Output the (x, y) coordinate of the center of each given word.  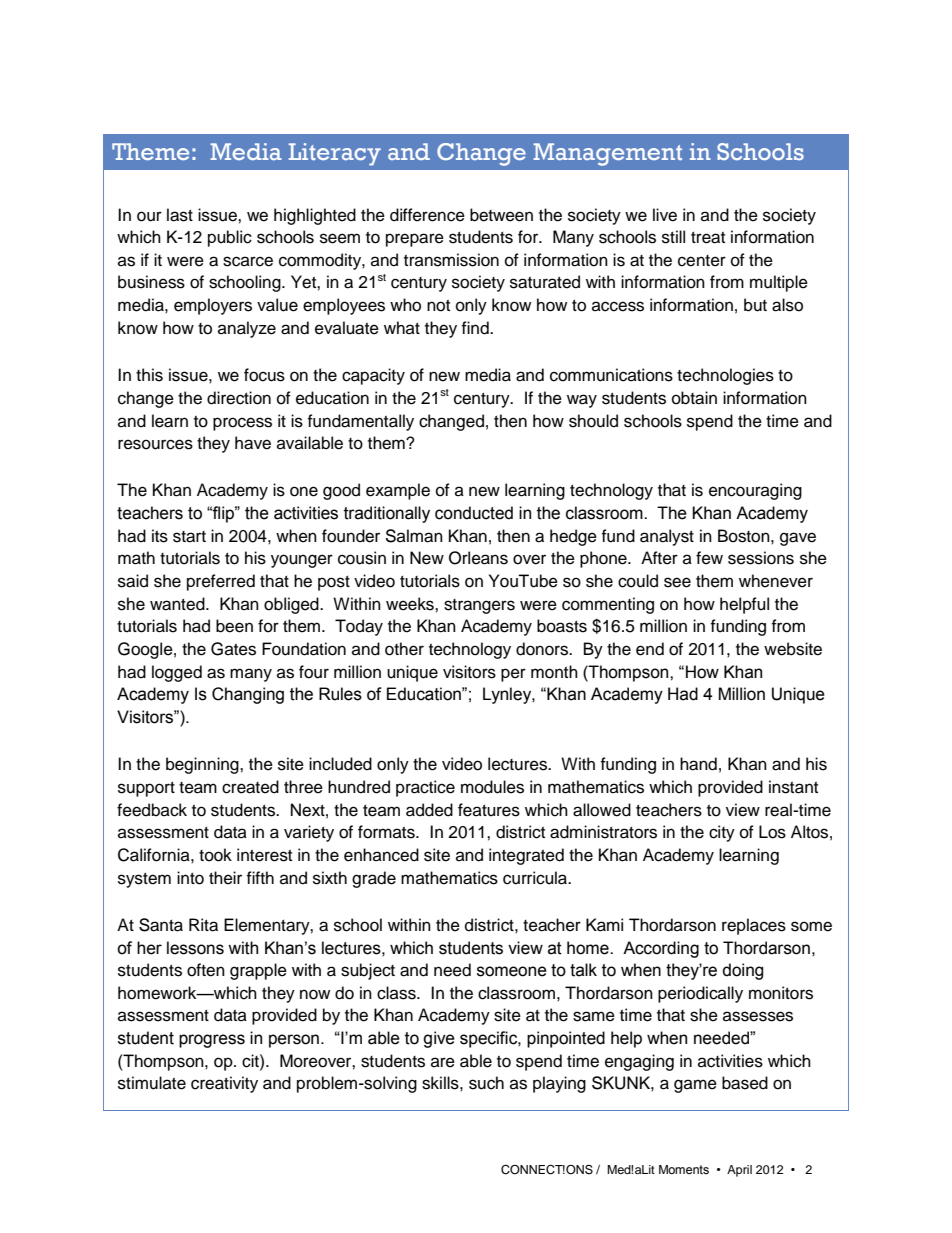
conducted (474, 513)
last (180, 215)
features (489, 810)
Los (772, 832)
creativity (224, 1084)
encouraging (755, 491)
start (189, 537)
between (501, 215)
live (665, 215)
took (215, 855)
